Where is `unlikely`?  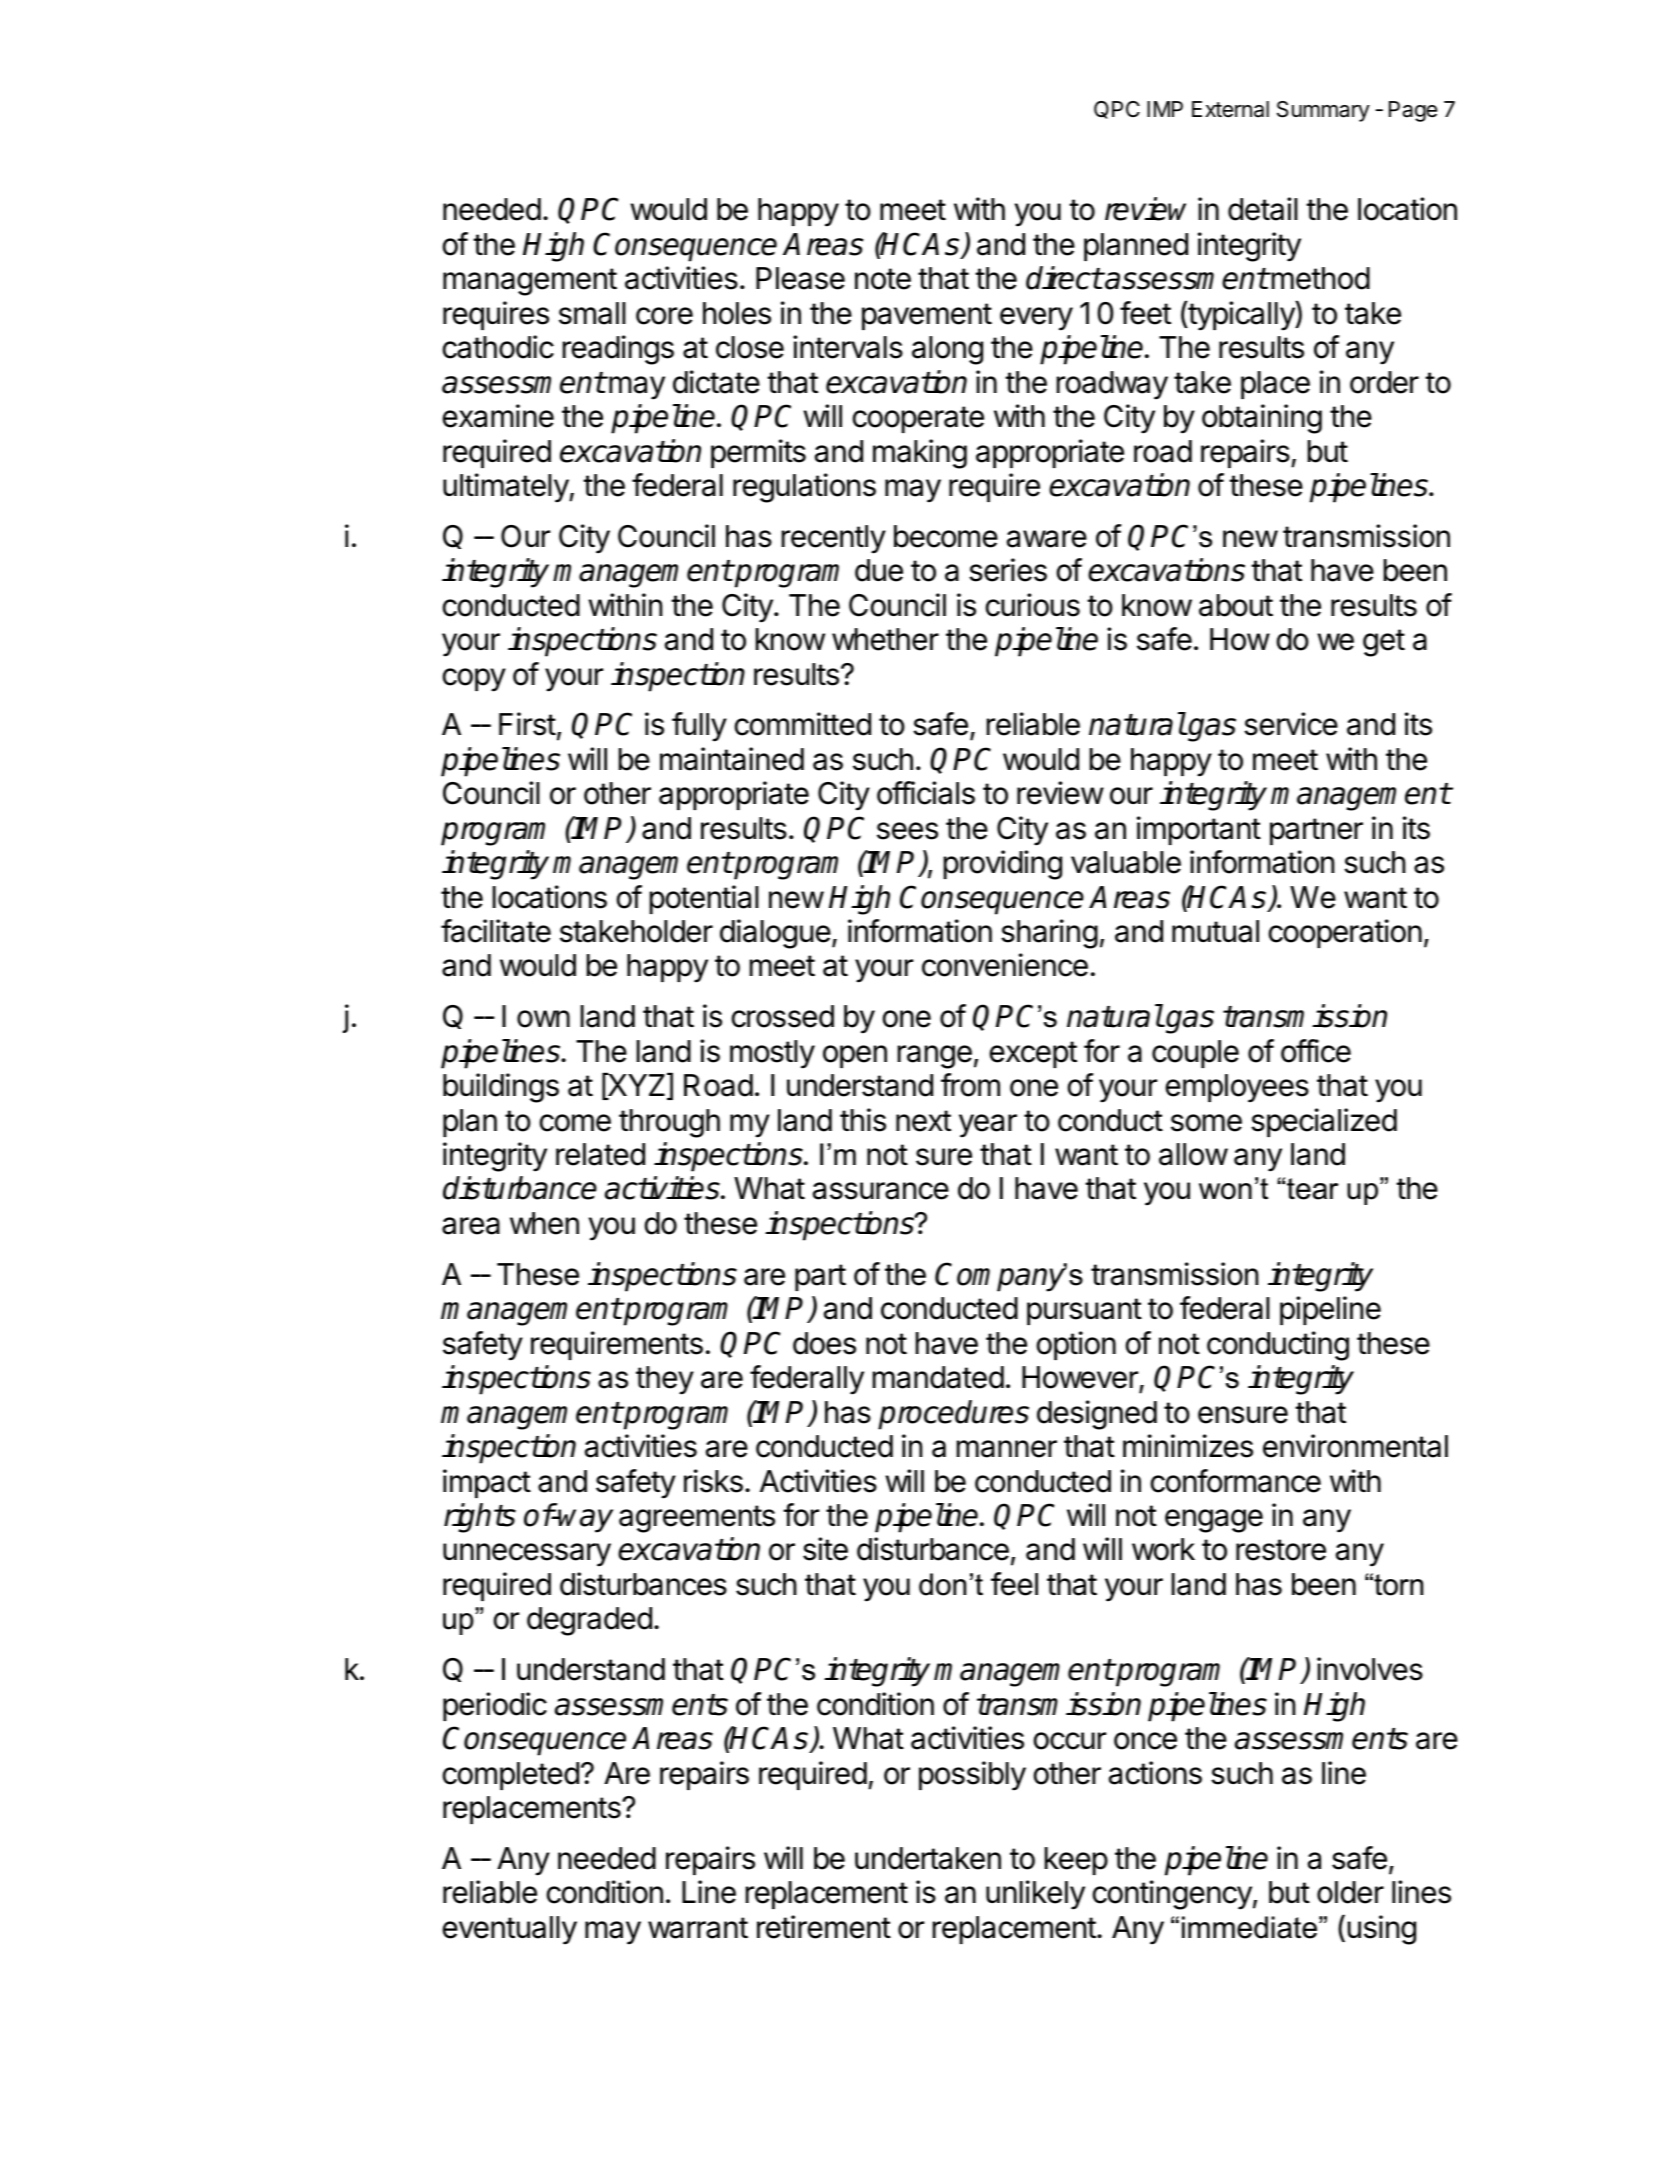 unlikely is located at coordinates (1035, 1895).
